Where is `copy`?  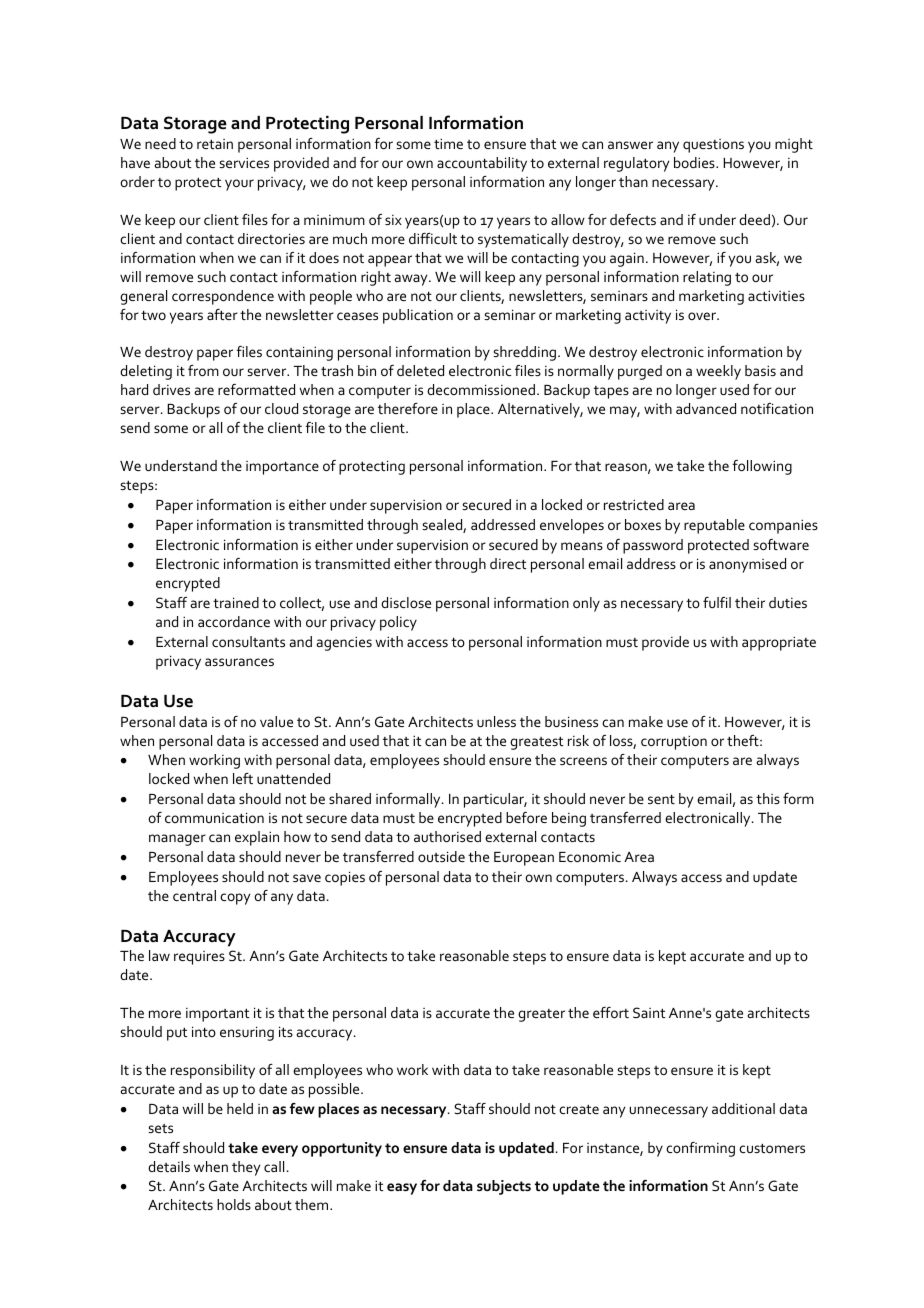
copy is located at coordinates (235, 899).
